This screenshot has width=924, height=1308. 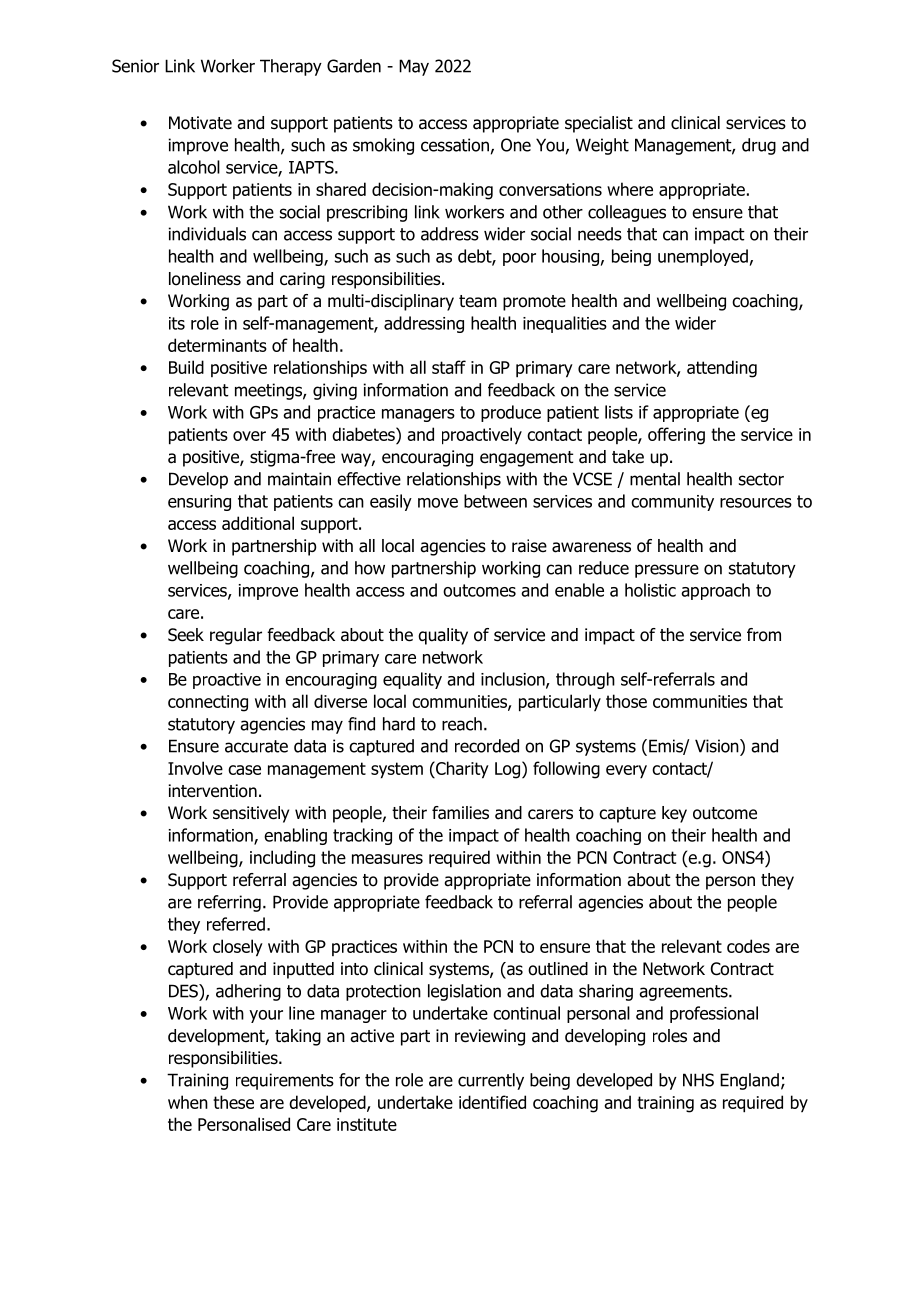 What do you see at coordinates (200, 123) in the screenshot?
I see `Motivate` at bounding box center [200, 123].
